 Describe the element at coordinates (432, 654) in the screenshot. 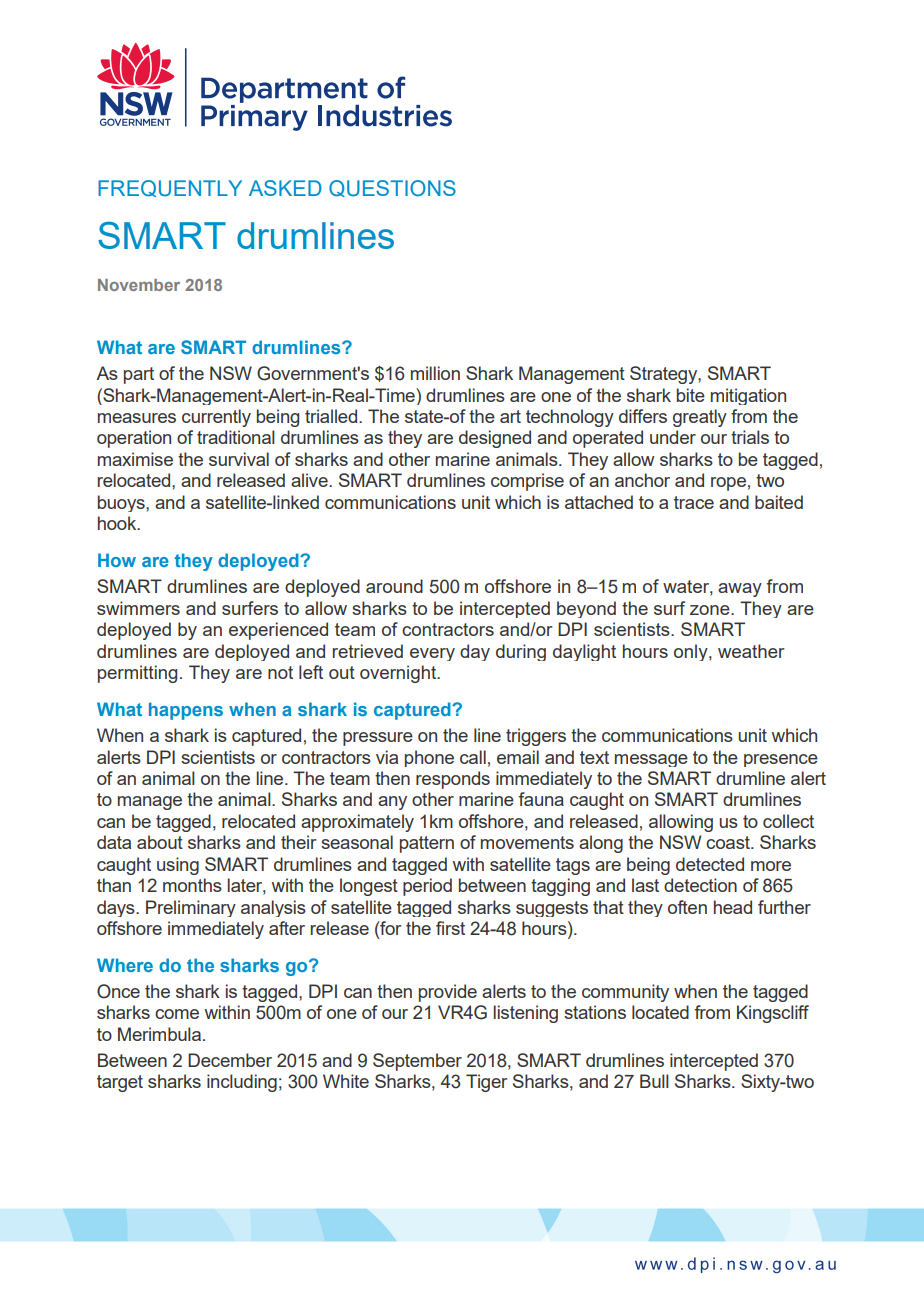

I see `every` at that location.
